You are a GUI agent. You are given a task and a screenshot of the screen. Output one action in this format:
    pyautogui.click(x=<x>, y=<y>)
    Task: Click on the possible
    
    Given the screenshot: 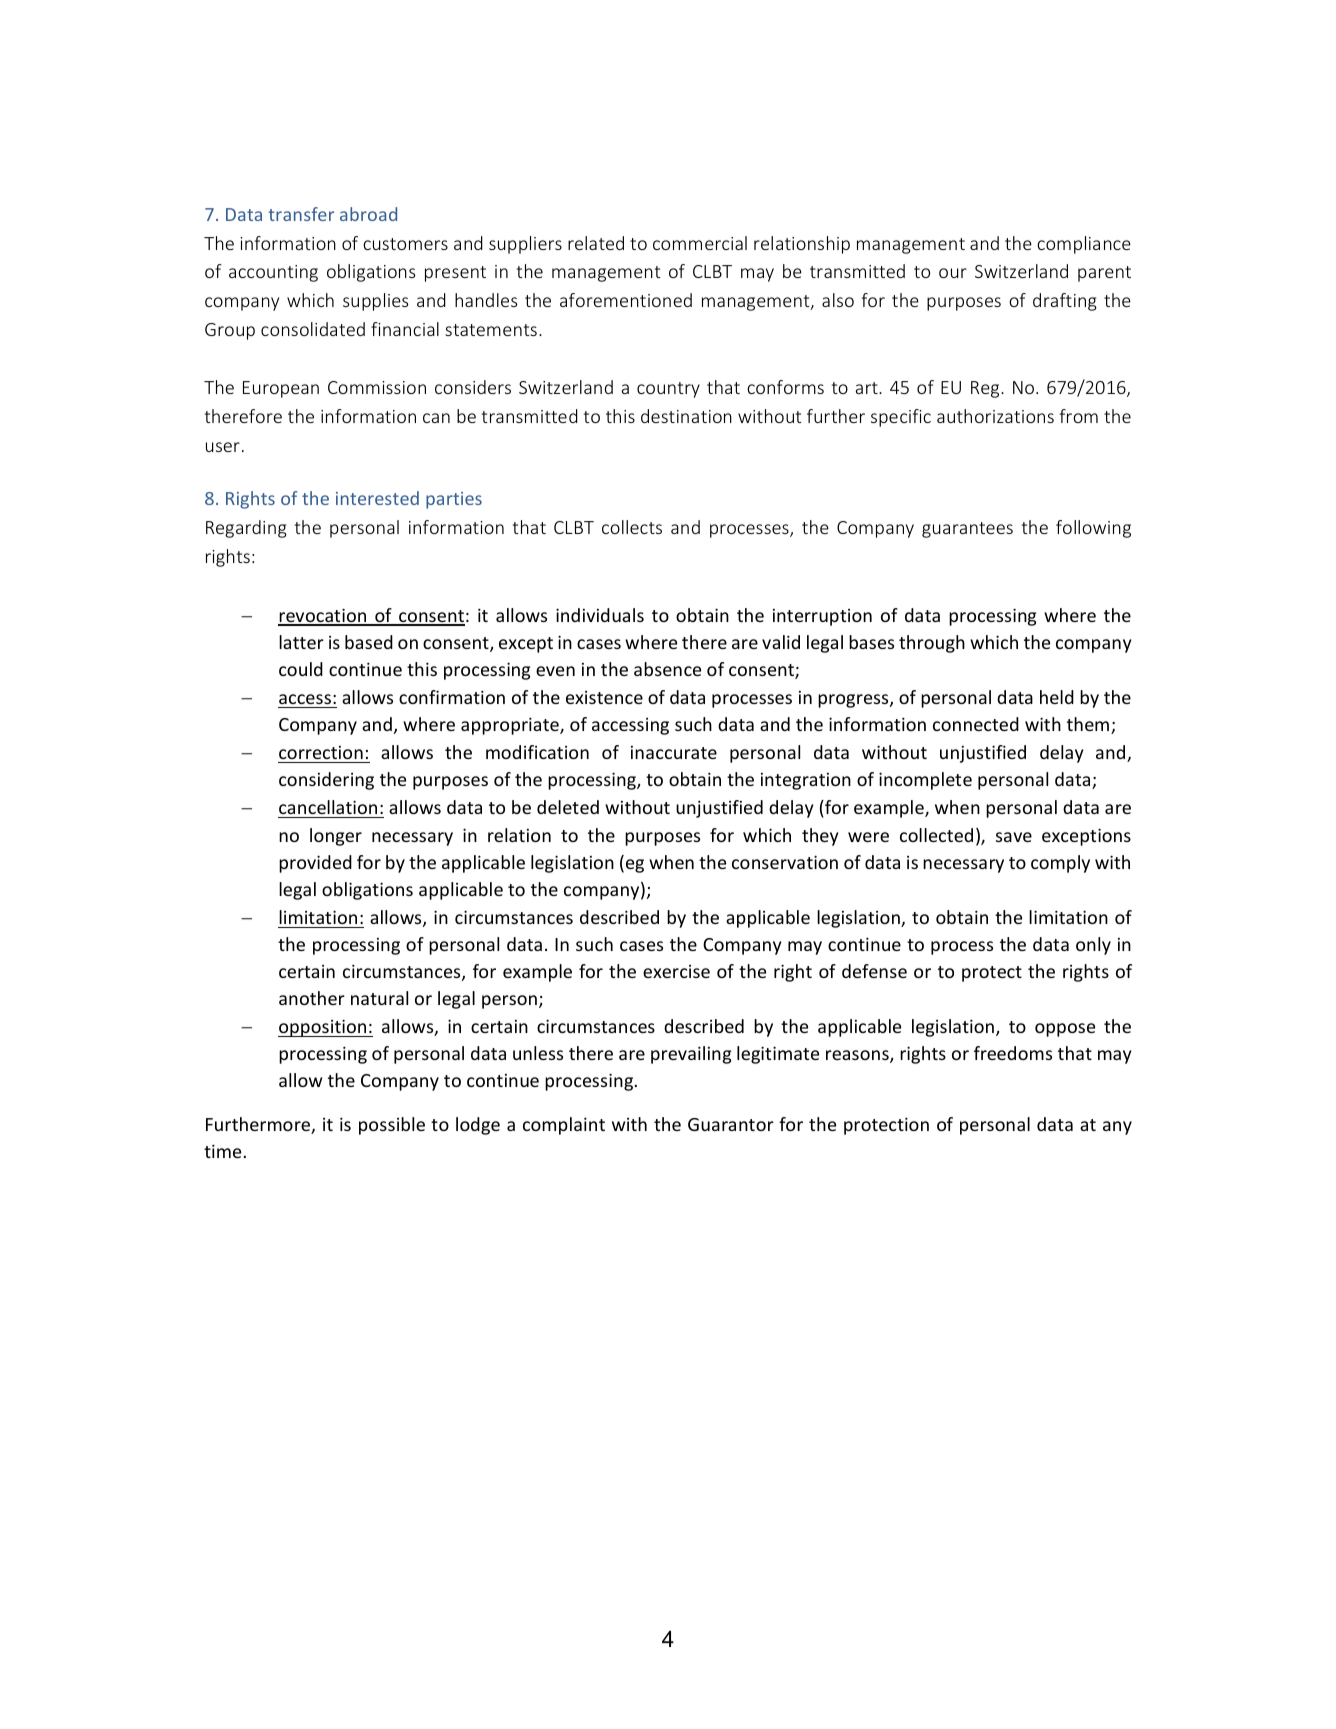 What is the action you would take?
    pyautogui.click(x=392, y=1126)
